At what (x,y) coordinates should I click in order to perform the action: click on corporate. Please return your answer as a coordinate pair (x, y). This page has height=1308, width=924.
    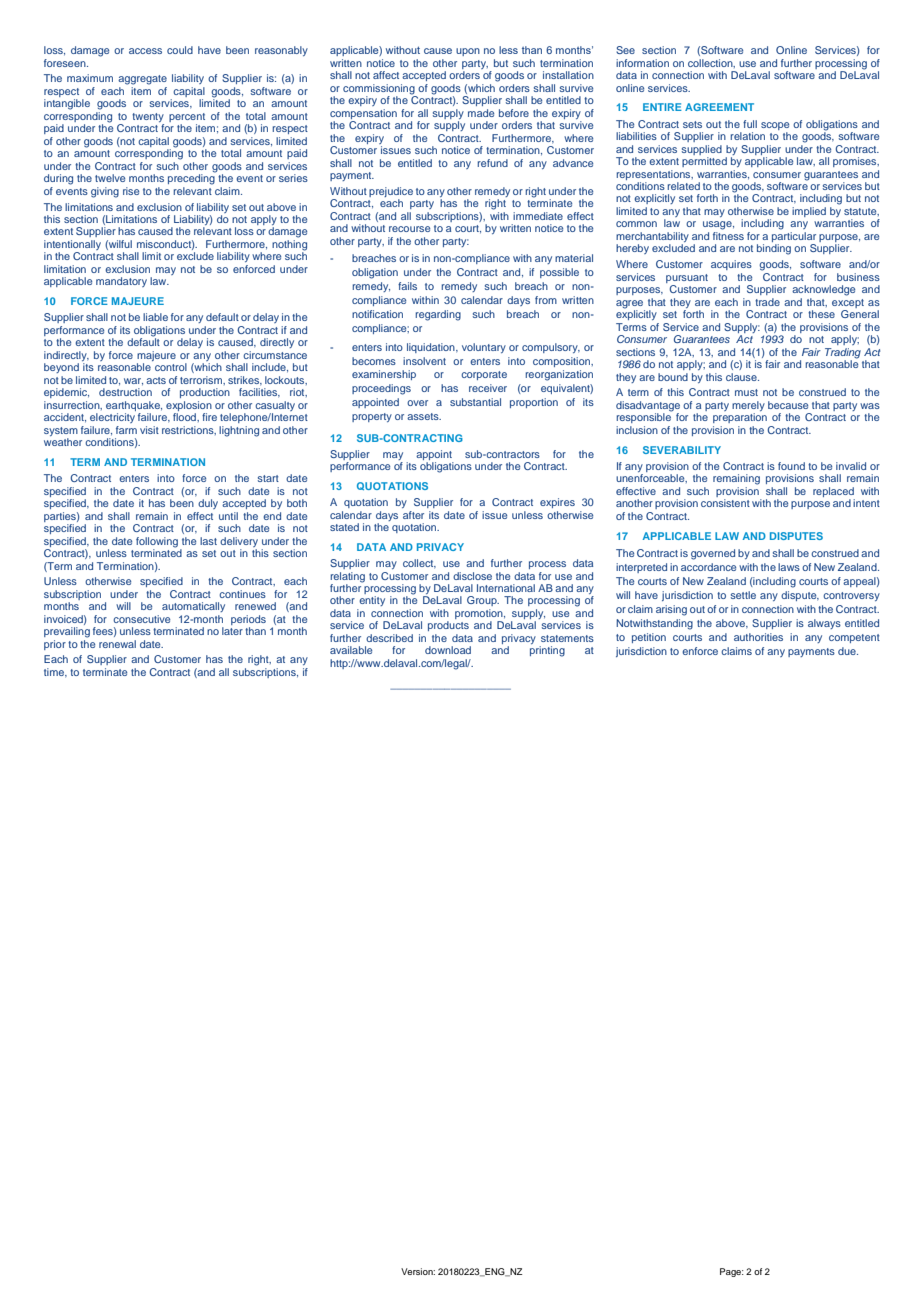
    Looking at the image, I should click on (484, 375).
